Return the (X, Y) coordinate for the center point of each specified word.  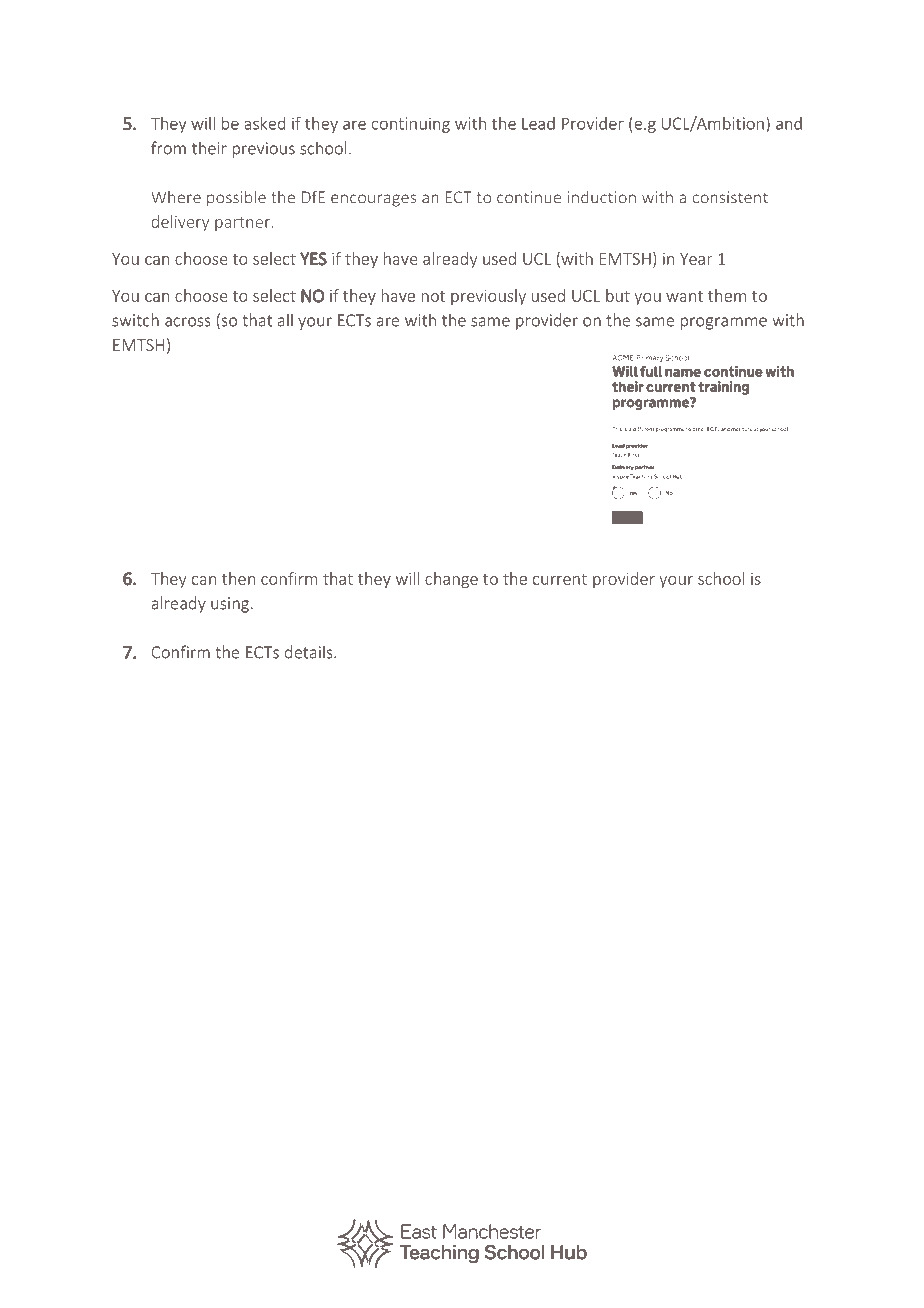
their (209, 148)
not (433, 296)
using (230, 605)
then (238, 578)
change (451, 580)
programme (723, 323)
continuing (411, 125)
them (727, 295)
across (188, 322)
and (789, 123)
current (560, 579)
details (310, 652)
